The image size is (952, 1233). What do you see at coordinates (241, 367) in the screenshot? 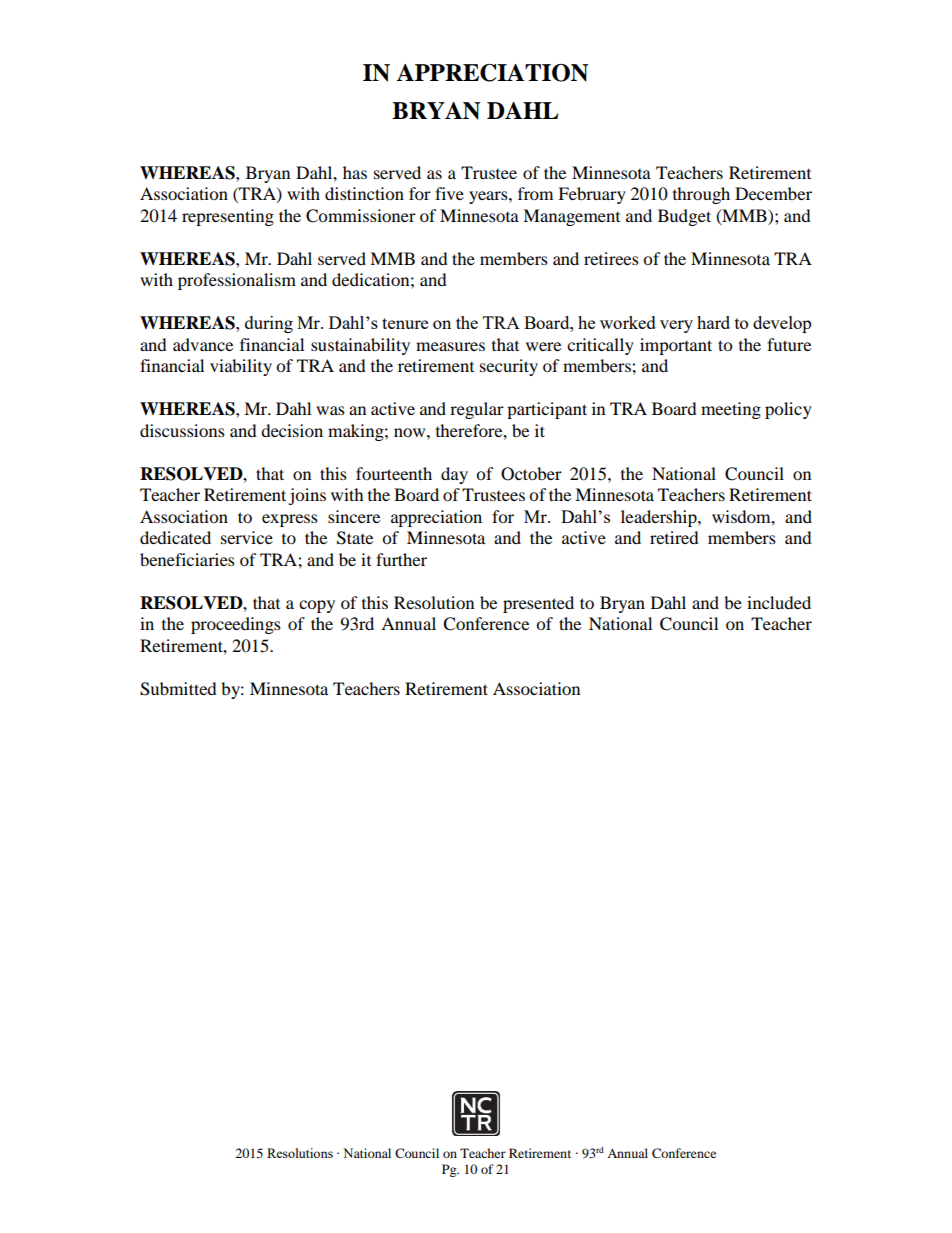
I see `viability` at bounding box center [241, 367].
